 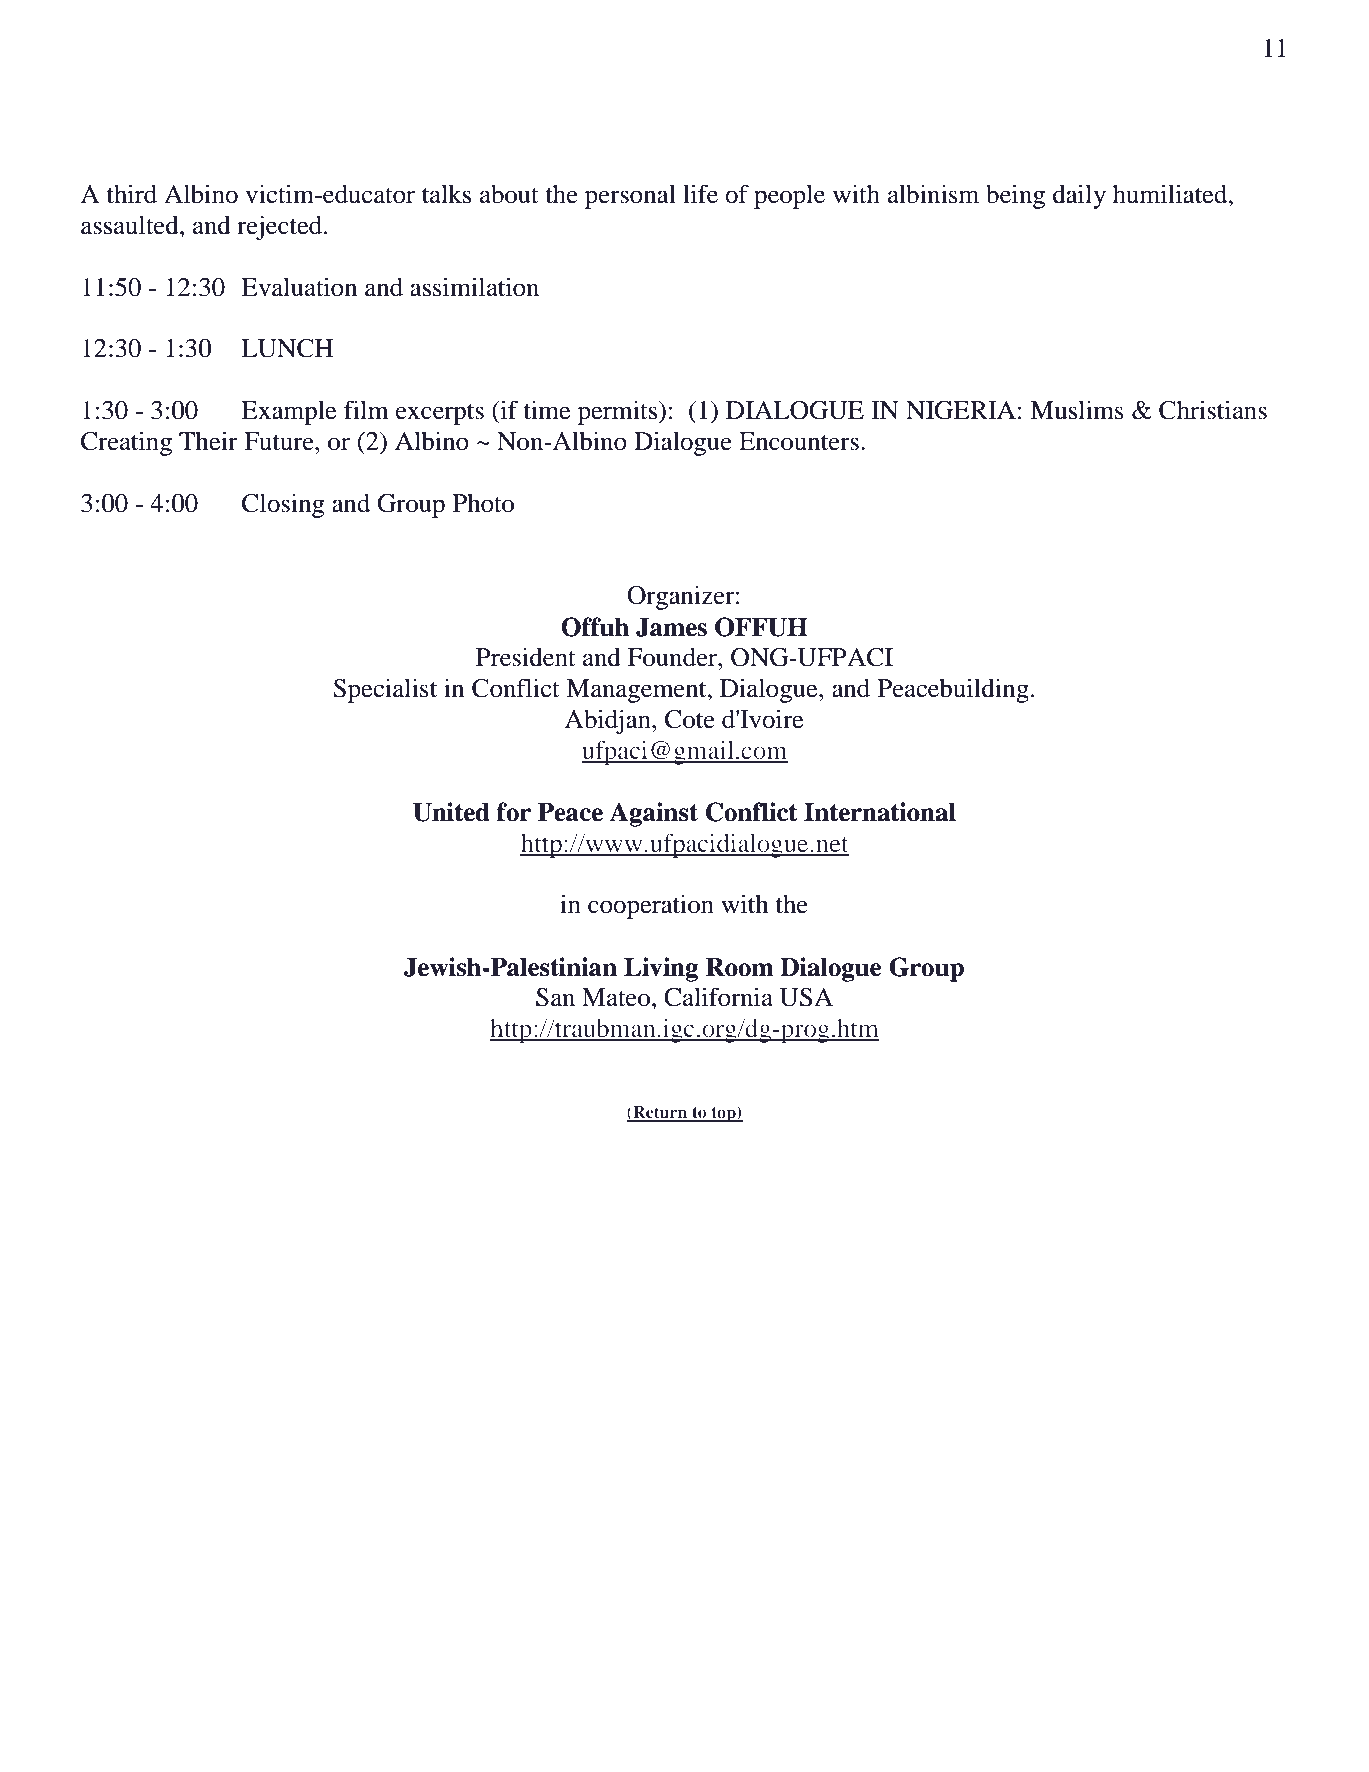 What do you see at coordinates (671, 627) in the document?
I see `James` at bounding box center [671, 627].
